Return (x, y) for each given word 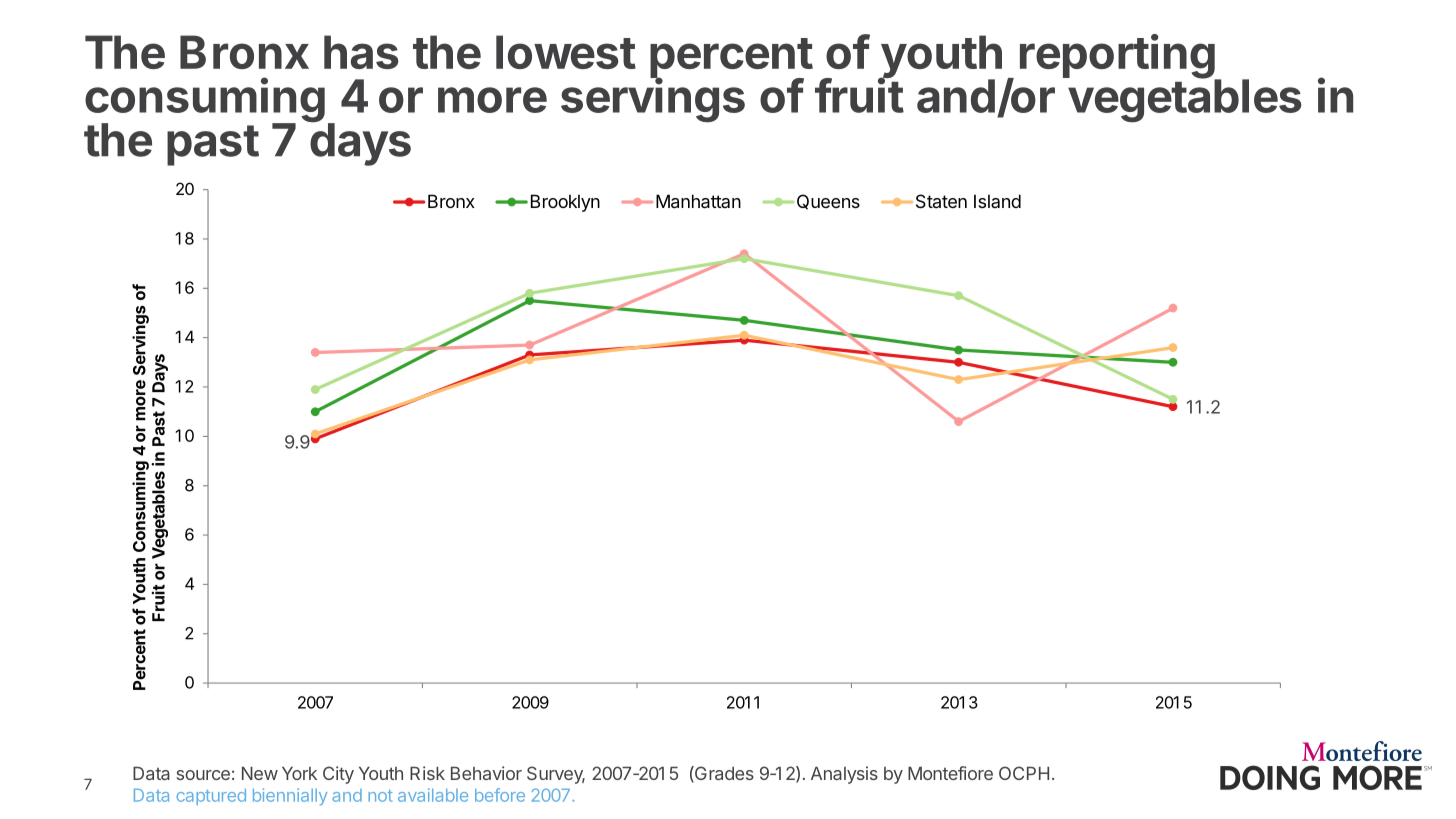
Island (997, 201)
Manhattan (698, 201)
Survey (556, 775)
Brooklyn (565, 203)
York (299, 773)
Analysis (844, 775)
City (338, 775)
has (361, 52)
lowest (566, 52)
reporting (1118, 57)
